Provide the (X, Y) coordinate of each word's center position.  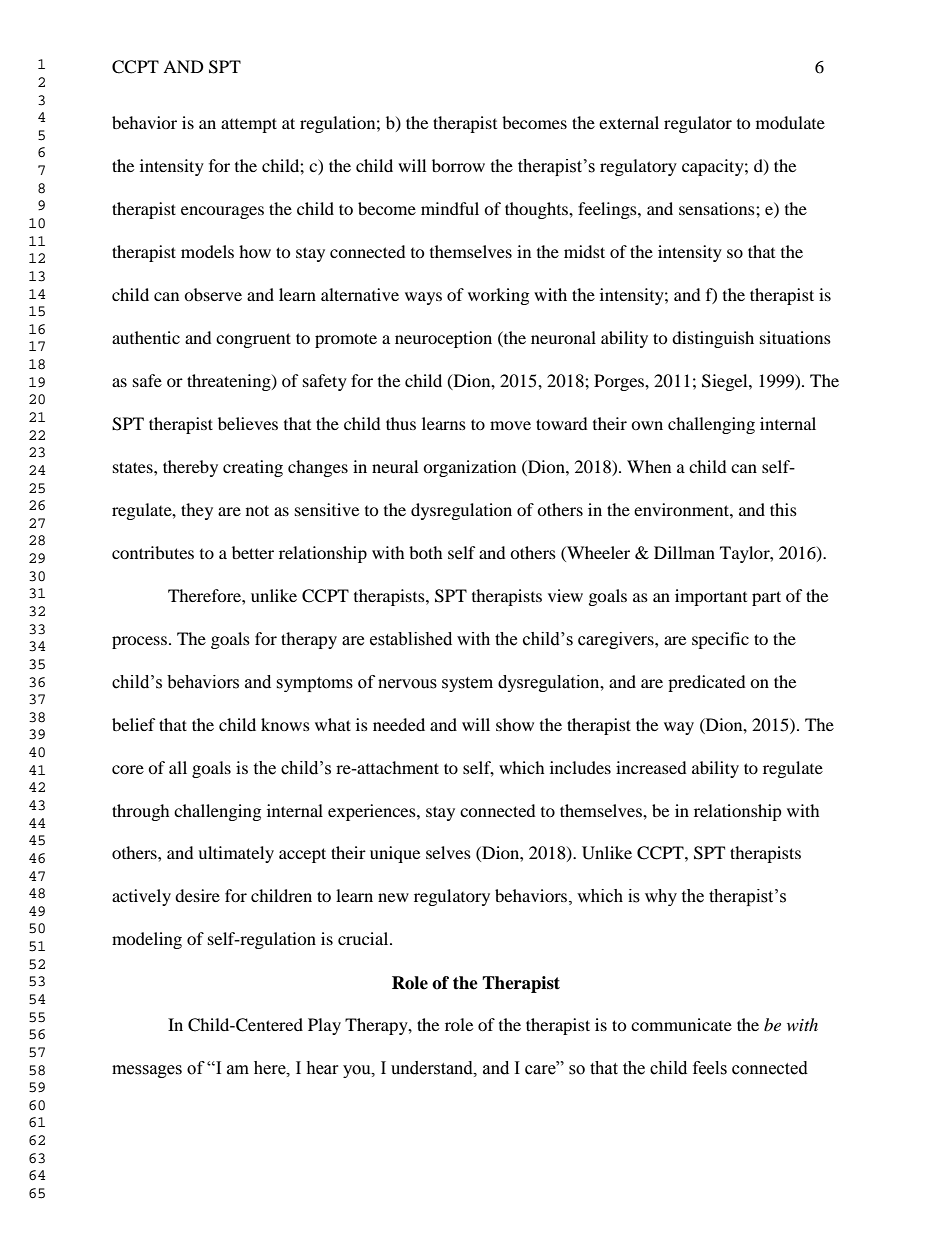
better (253, 552)
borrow (458, 165)
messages (147, 1071)
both (426, 552)
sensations (718, 208)
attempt (249, 125)
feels (710, 1068)
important (711, 597)
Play (324, 1026)
